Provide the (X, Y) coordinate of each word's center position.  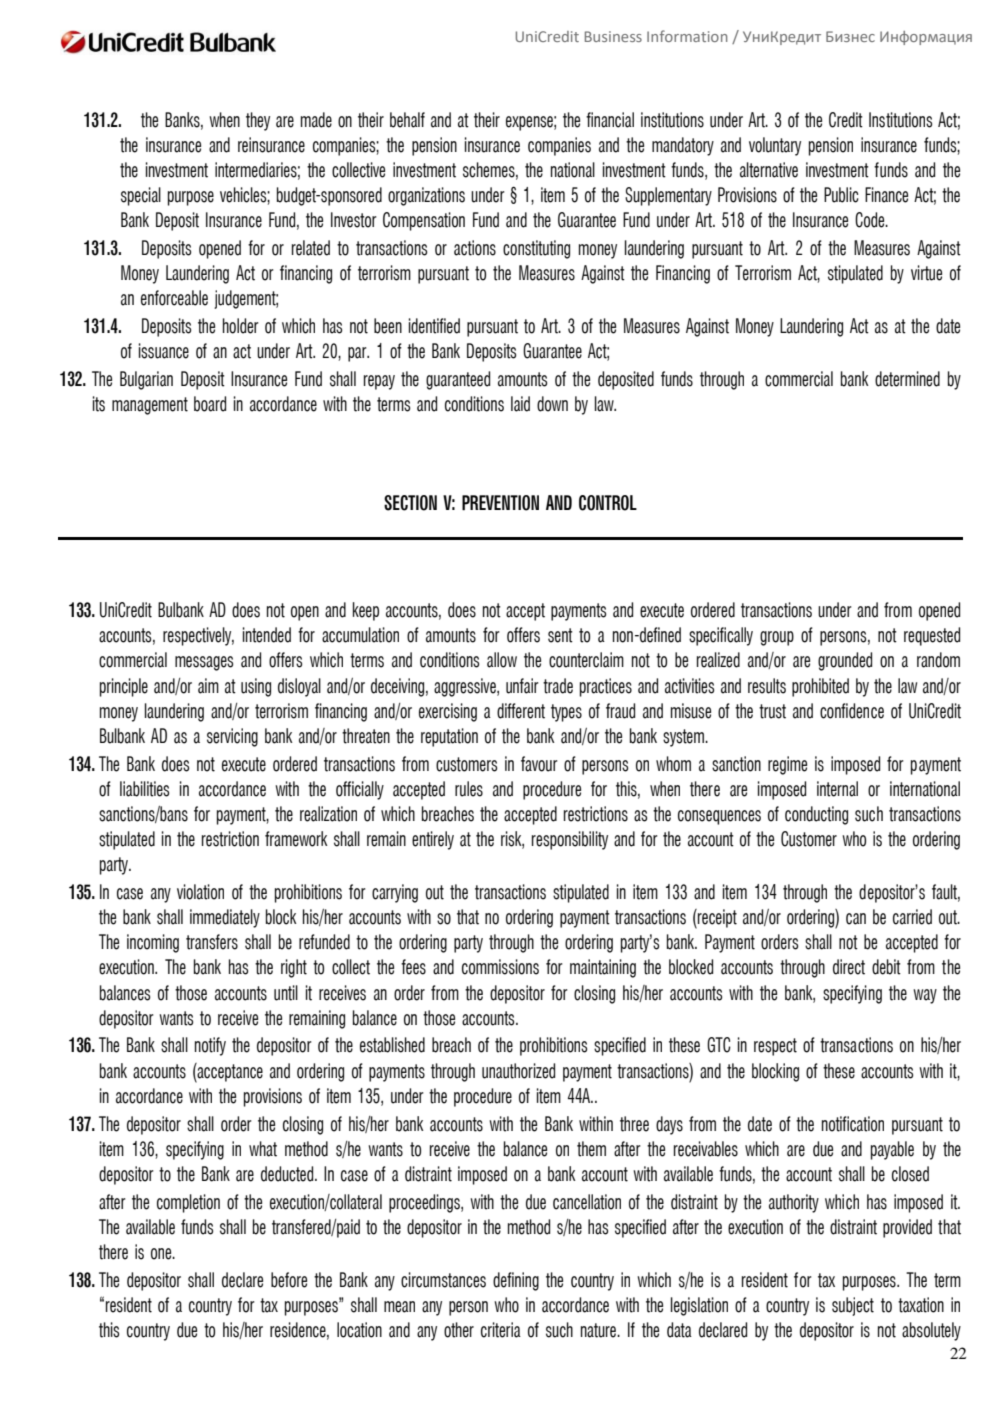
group (777, 638)
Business (613, 36)
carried (912, 917)
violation (200, 892)
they (258, 121)
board (210, 404)
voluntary (775, 146)
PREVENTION (500, 503)
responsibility (570, 840)
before (289, 1280)
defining (516, 1281)
